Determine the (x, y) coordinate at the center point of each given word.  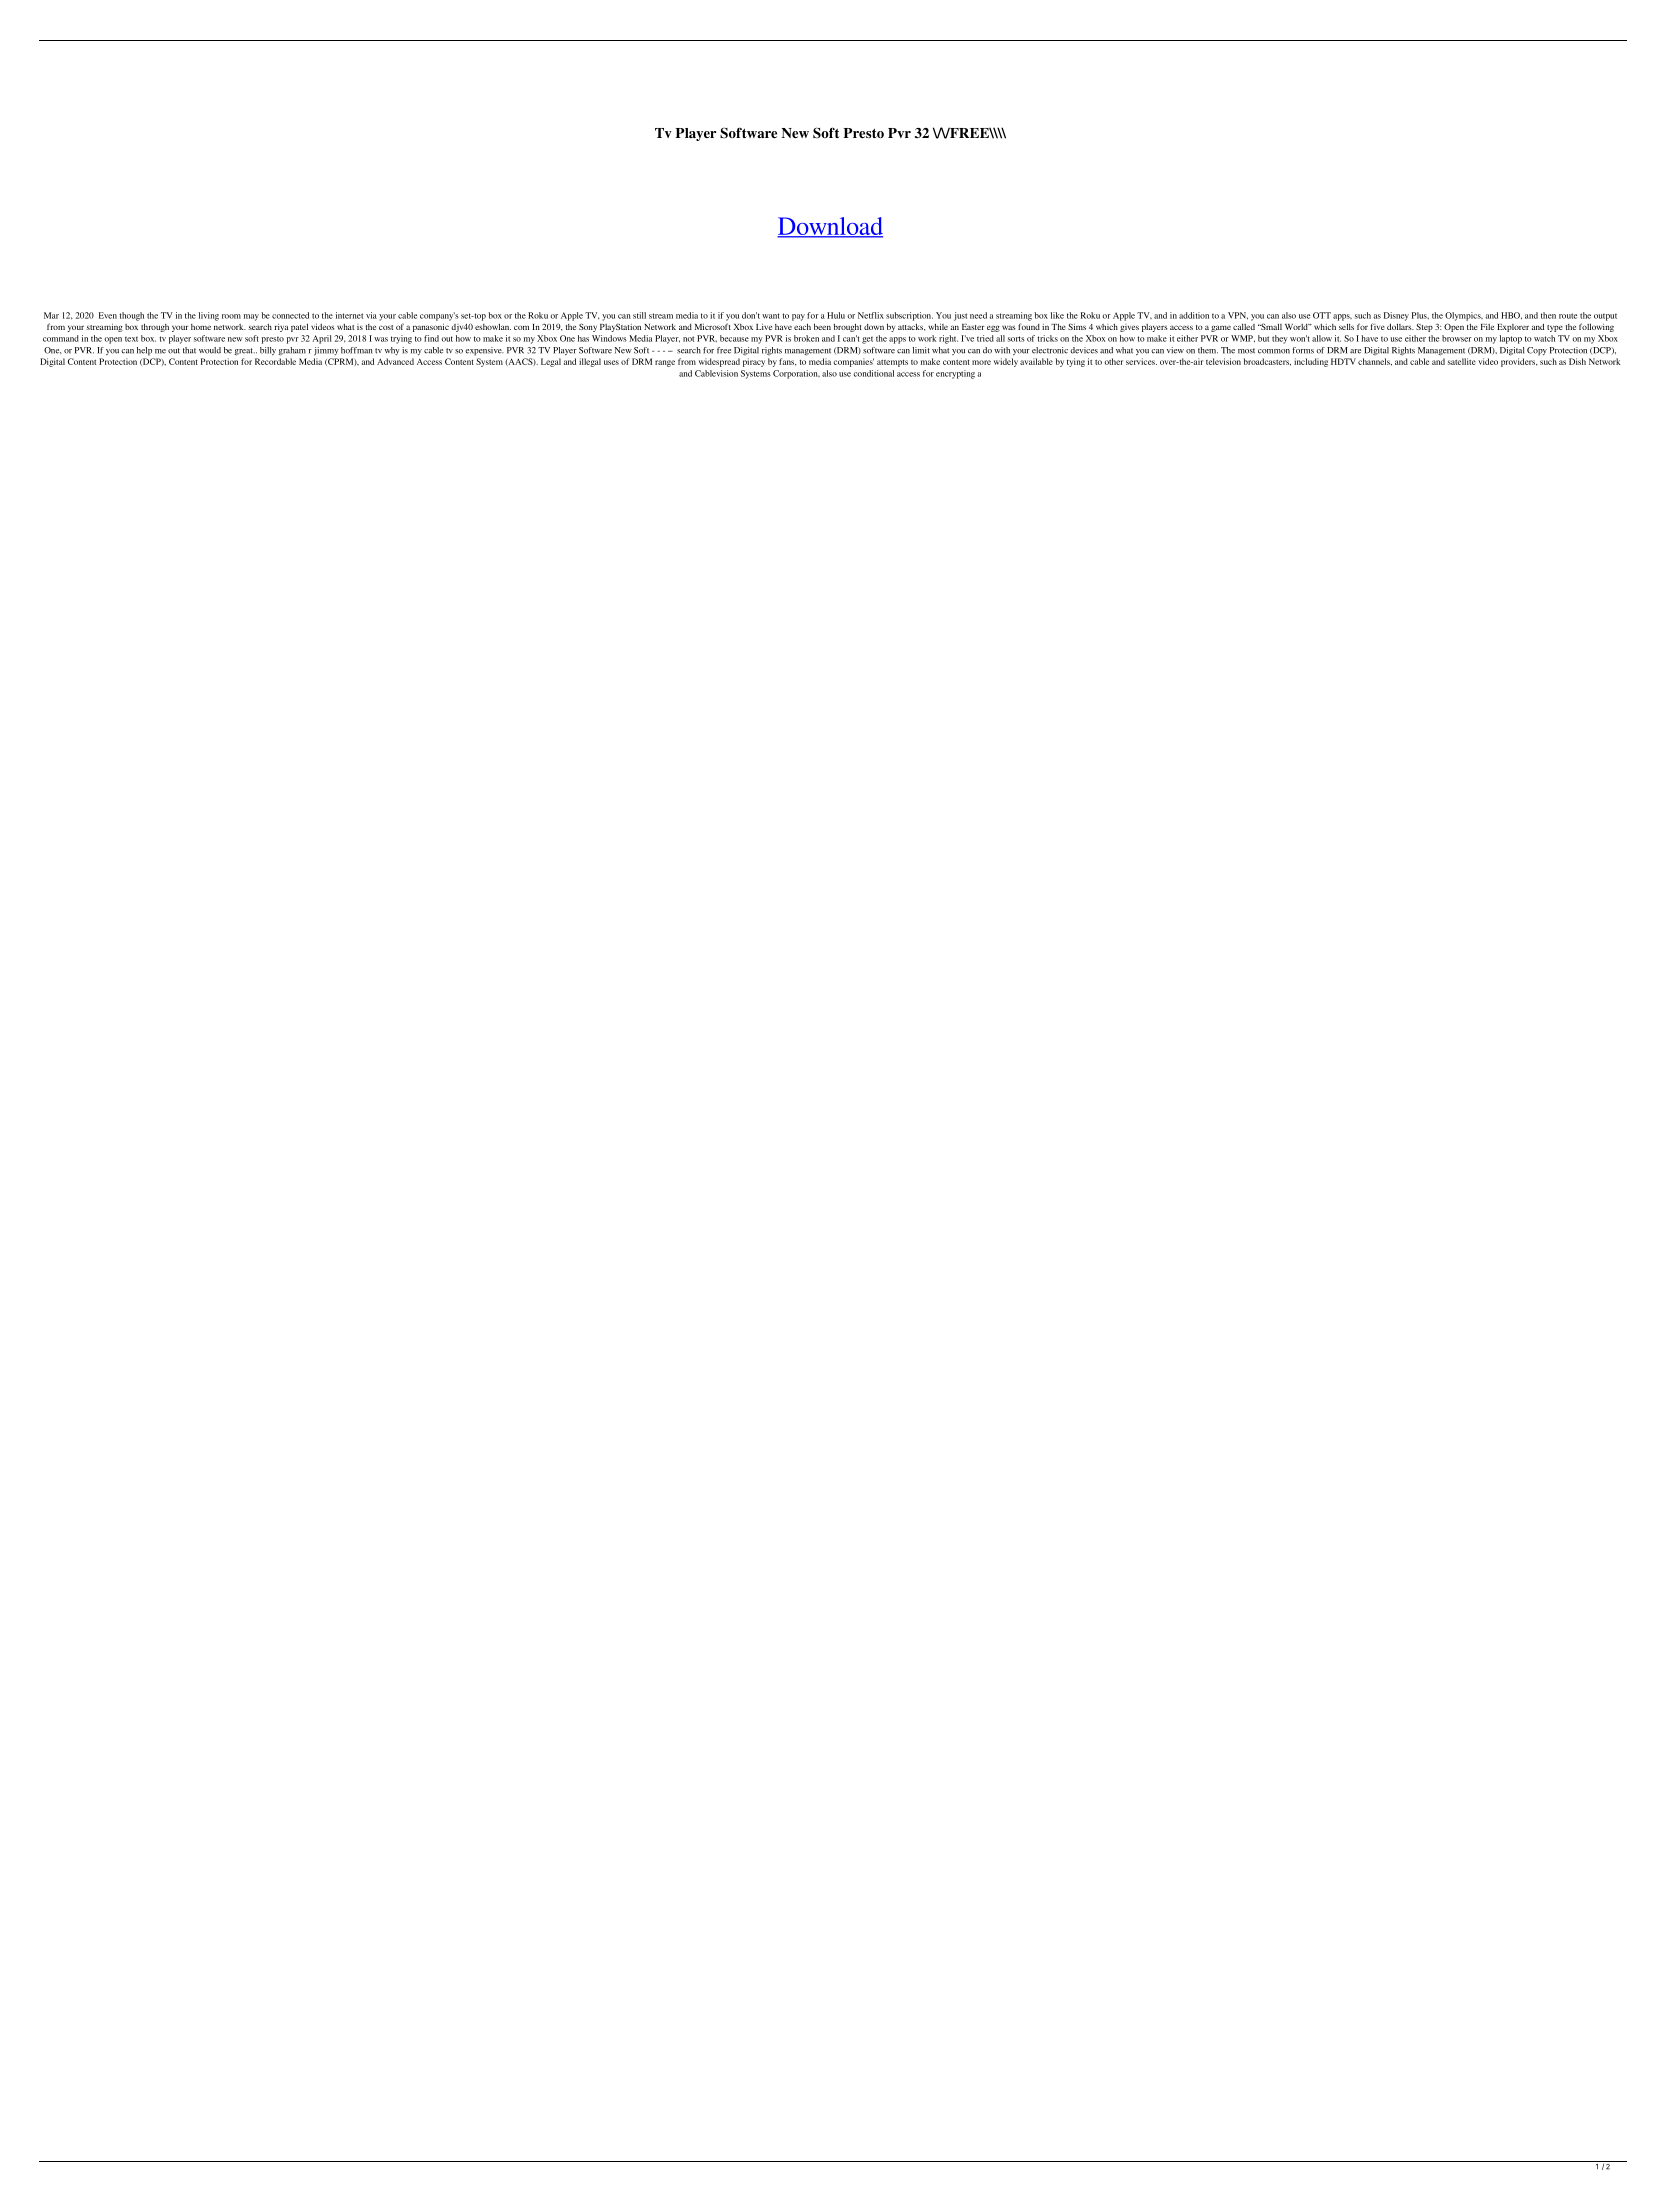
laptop (1511, 339)
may (251, 317)
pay (798, 317)
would (210, 350)
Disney (1396, 316)
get (867, 340)
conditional (873, 373)
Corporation (796, 374)
